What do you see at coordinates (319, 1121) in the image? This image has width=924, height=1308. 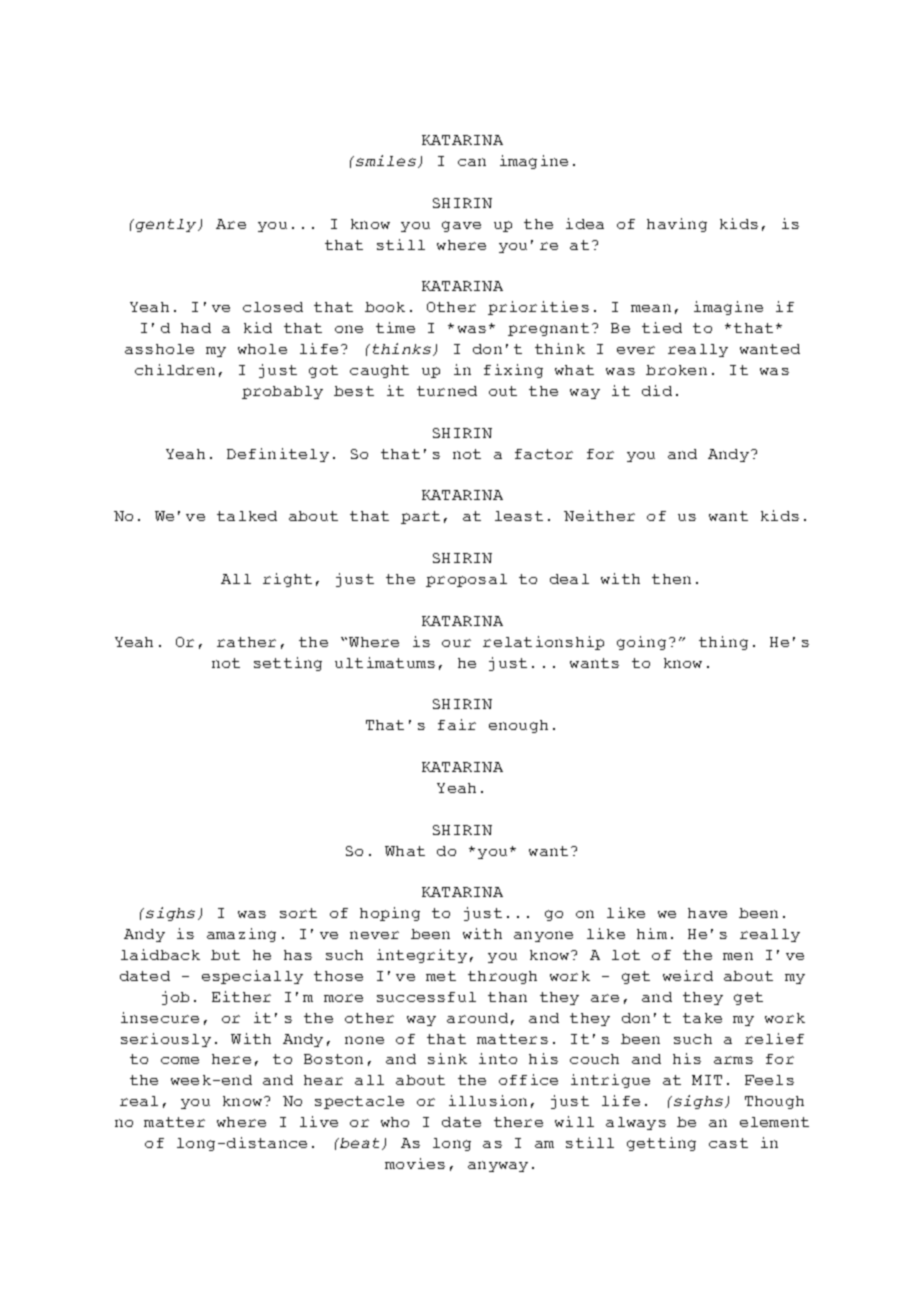 I see `live` at bounding box center [319, 1121].
